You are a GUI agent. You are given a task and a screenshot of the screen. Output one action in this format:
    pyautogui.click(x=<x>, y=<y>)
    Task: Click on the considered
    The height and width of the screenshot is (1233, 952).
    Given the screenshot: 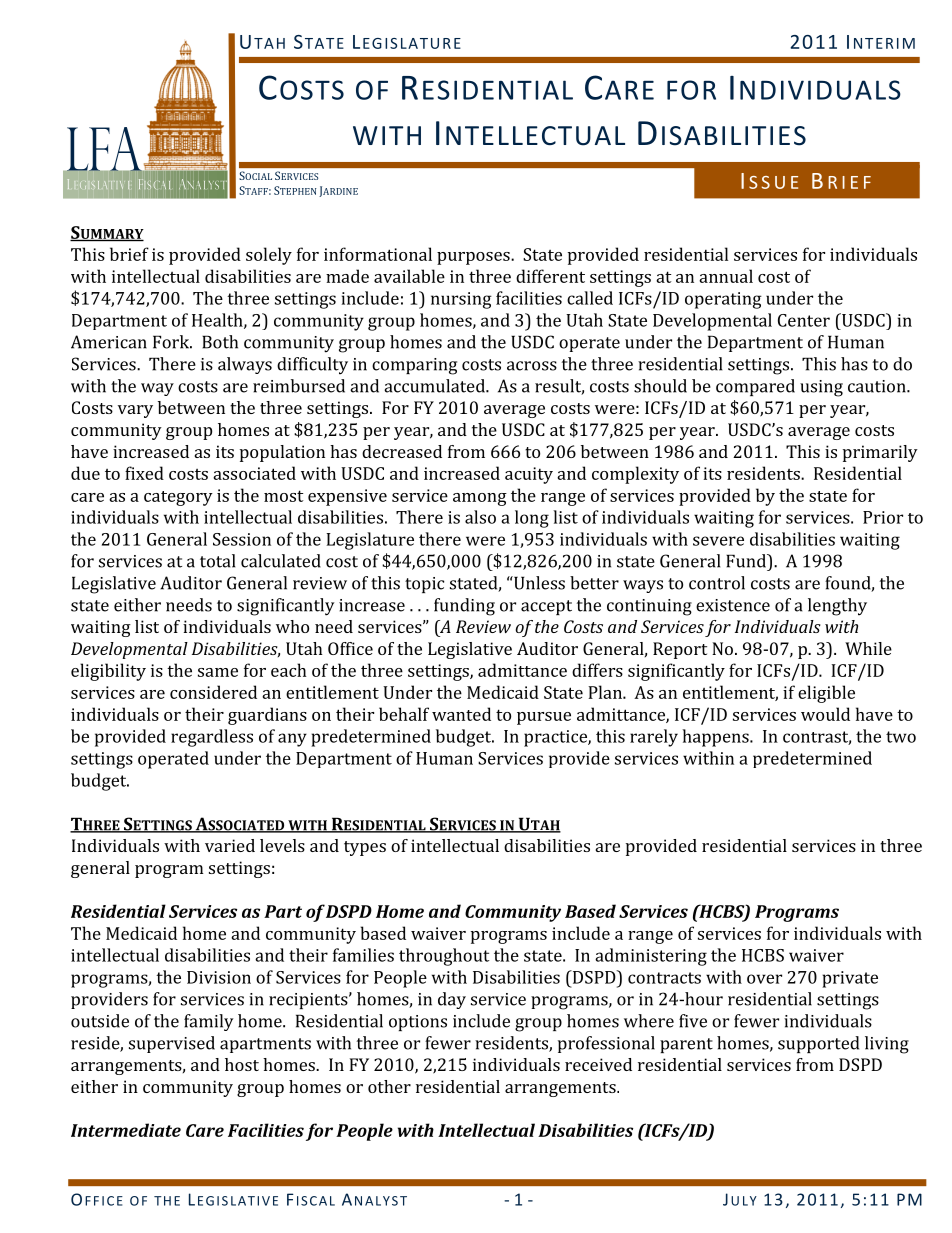 What is the action you would take?
    pyautogui.click(x=213, y=692)
